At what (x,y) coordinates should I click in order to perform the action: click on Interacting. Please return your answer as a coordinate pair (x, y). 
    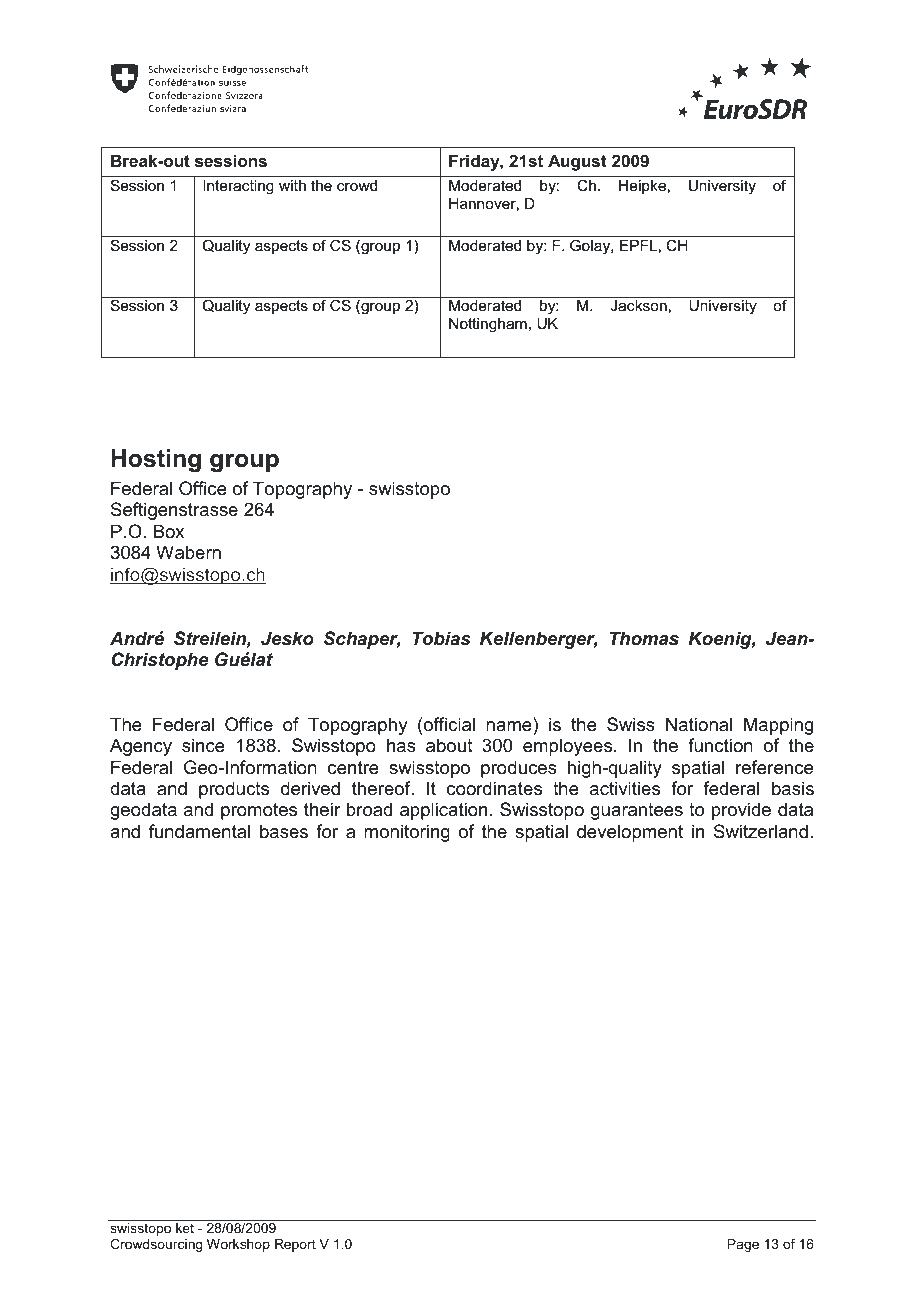
    Looking at the image, I should click on (238, 187).
